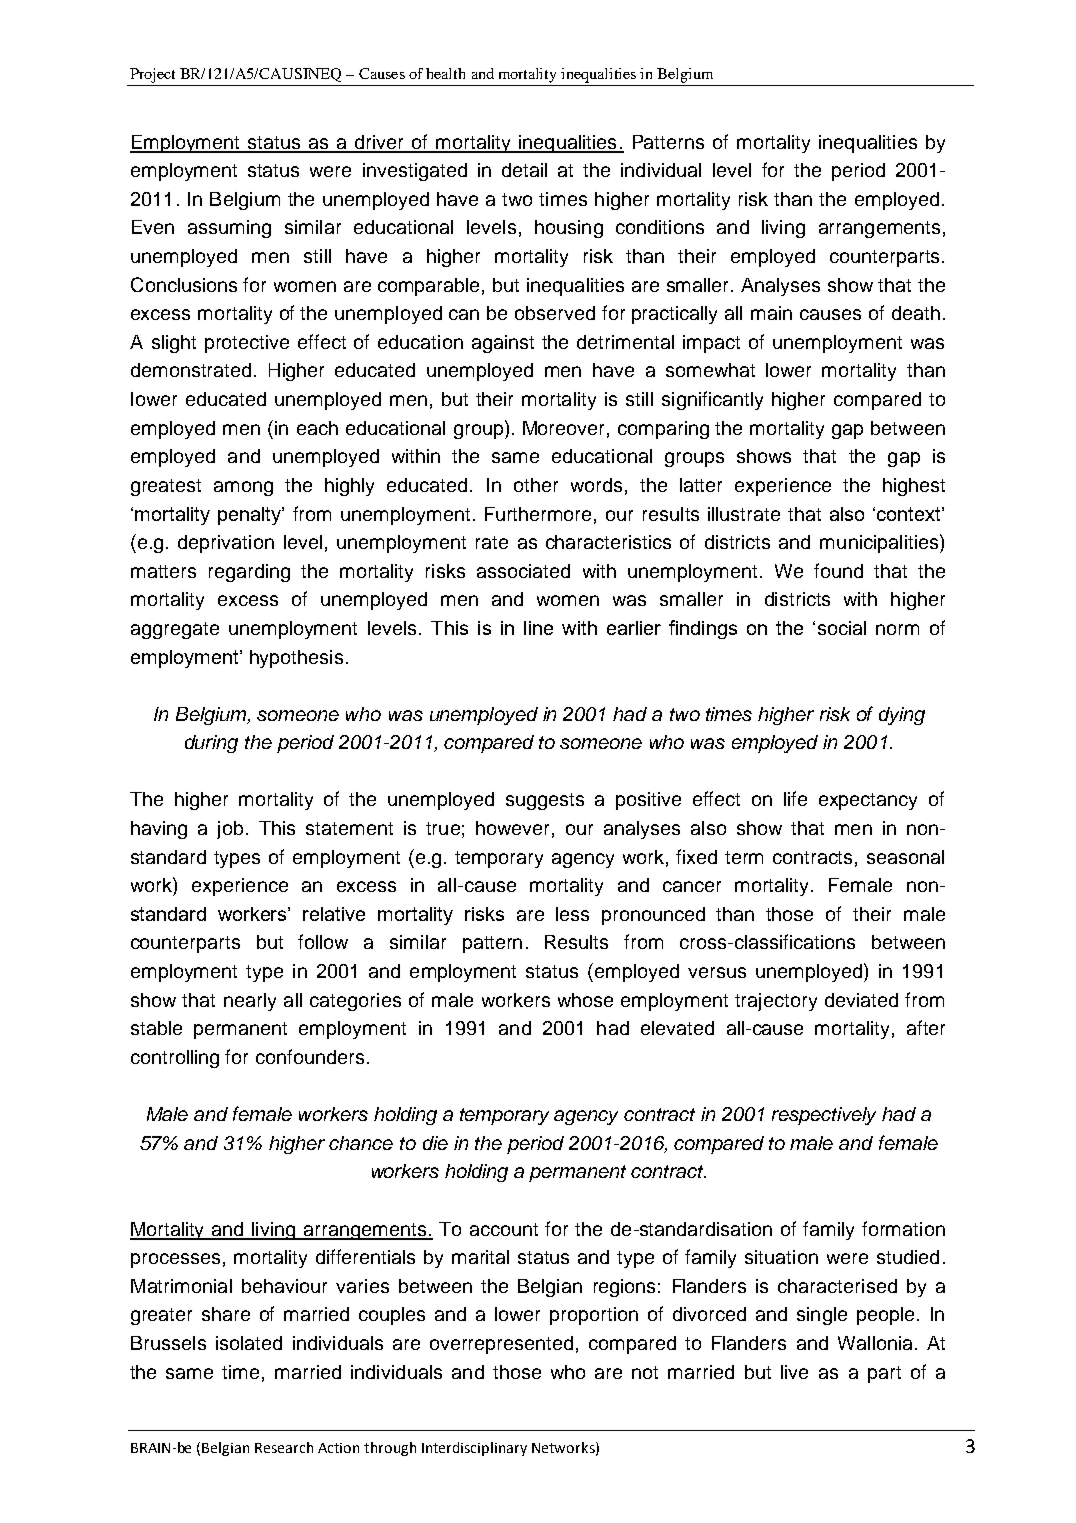 The height and width of the screenshot is (1523, 1076). Describe the element at coordinates (250, 1002) in the screenshot. I see `nearly` at that location.
